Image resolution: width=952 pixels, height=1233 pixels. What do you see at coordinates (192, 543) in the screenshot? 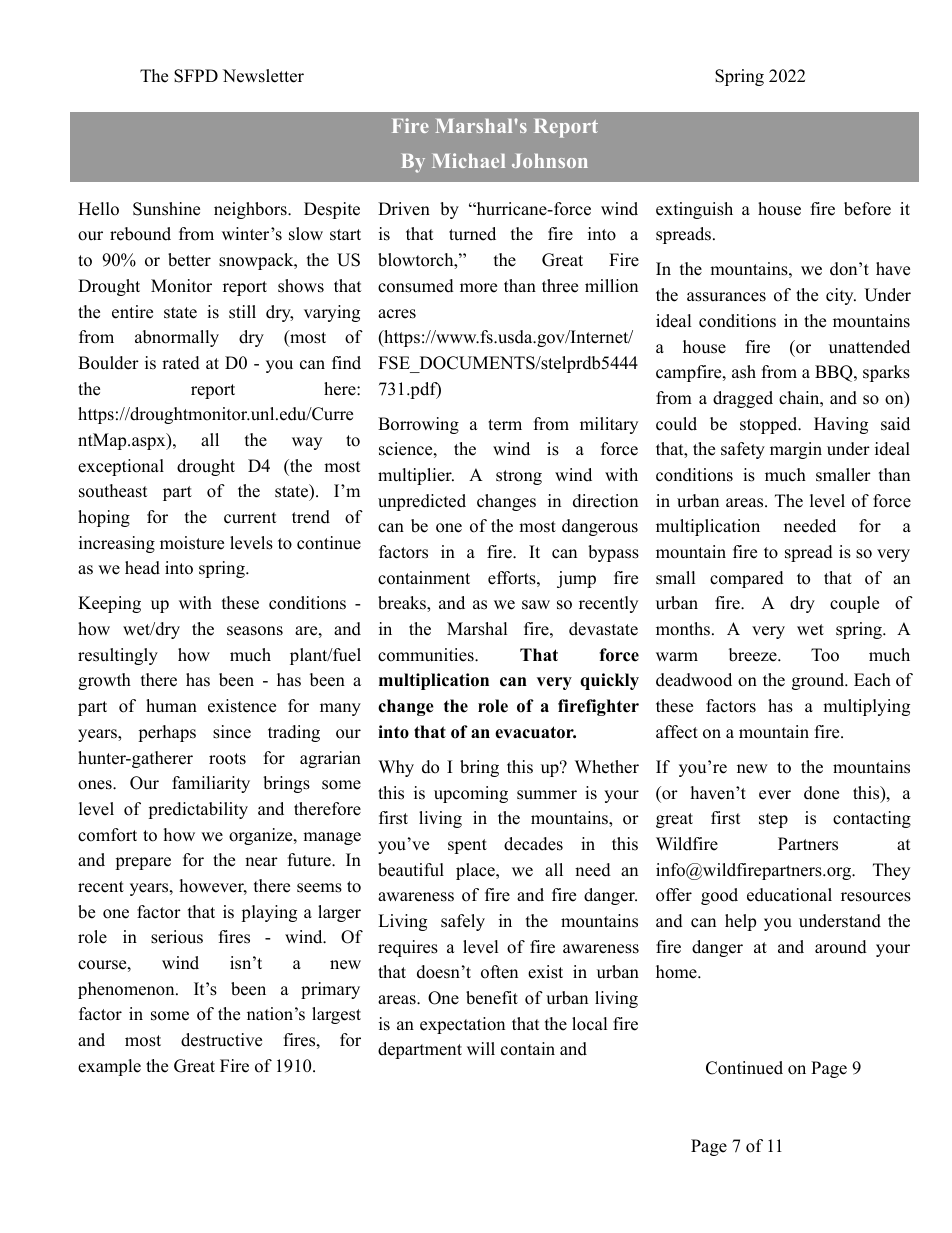
I see `moisture` at bounding box center [192, 543].
